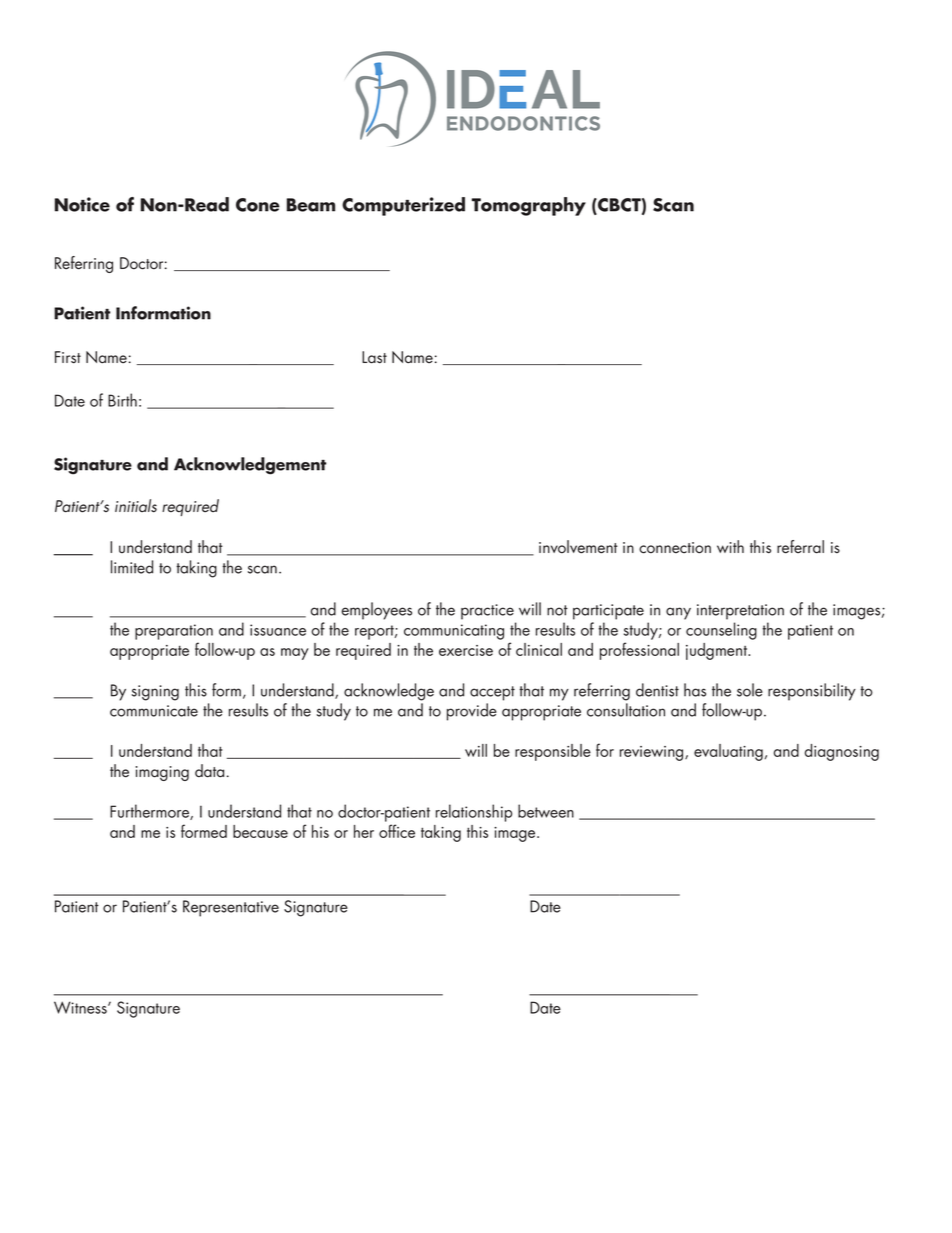 This page has height=1233, width=952. I want to click on Notice, so click(82, 204).
